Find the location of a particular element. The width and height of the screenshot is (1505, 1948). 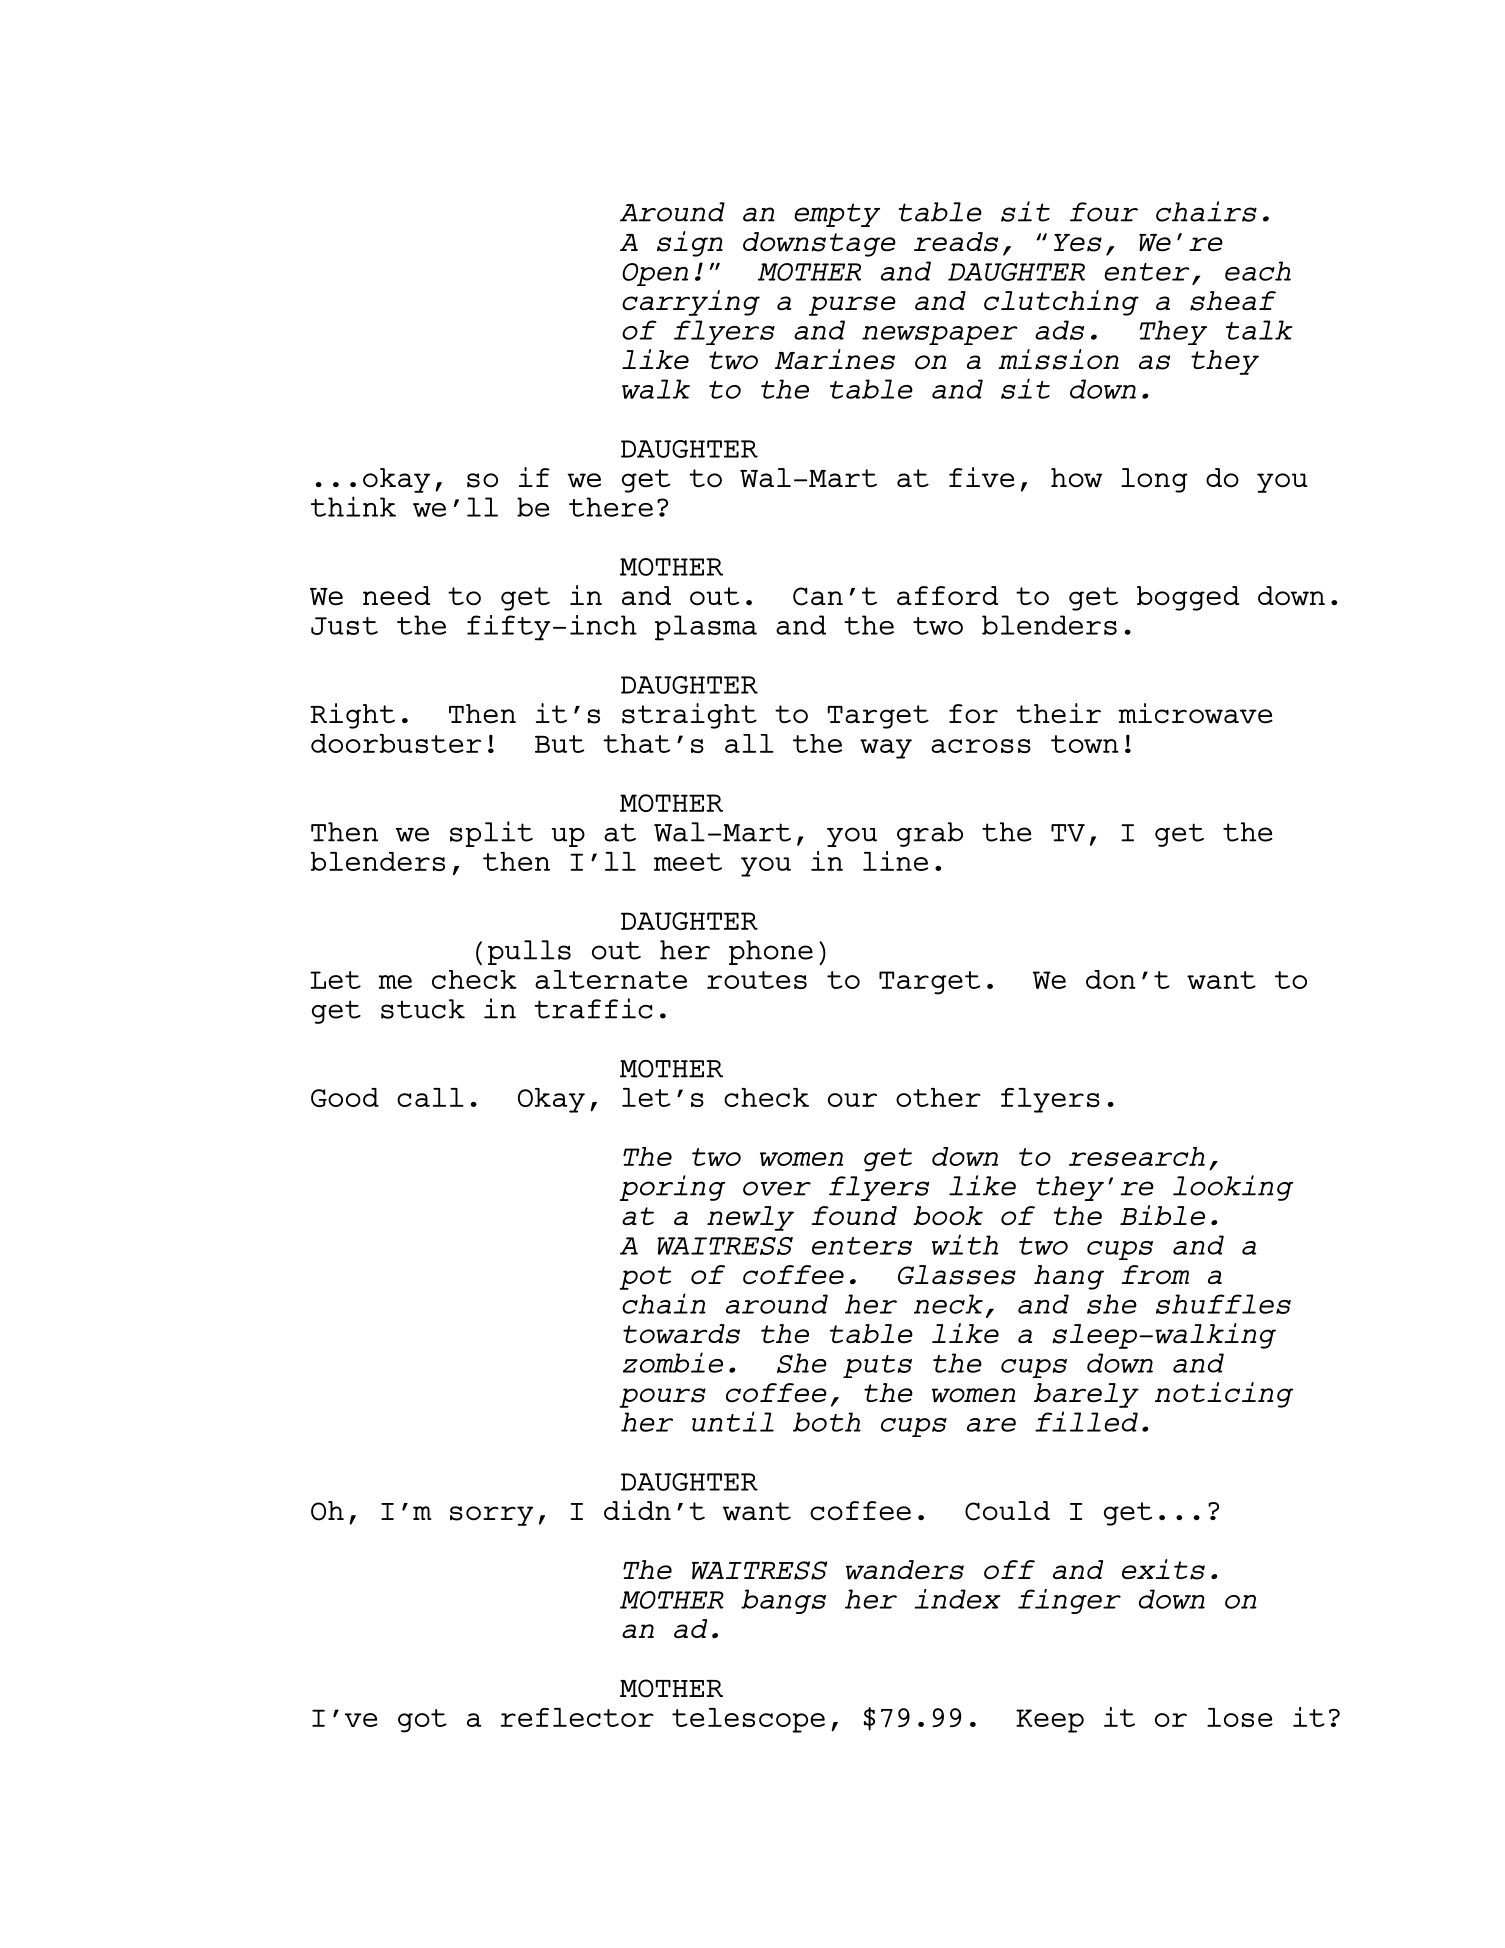

stuck is located at coordinates (423, 1009).
